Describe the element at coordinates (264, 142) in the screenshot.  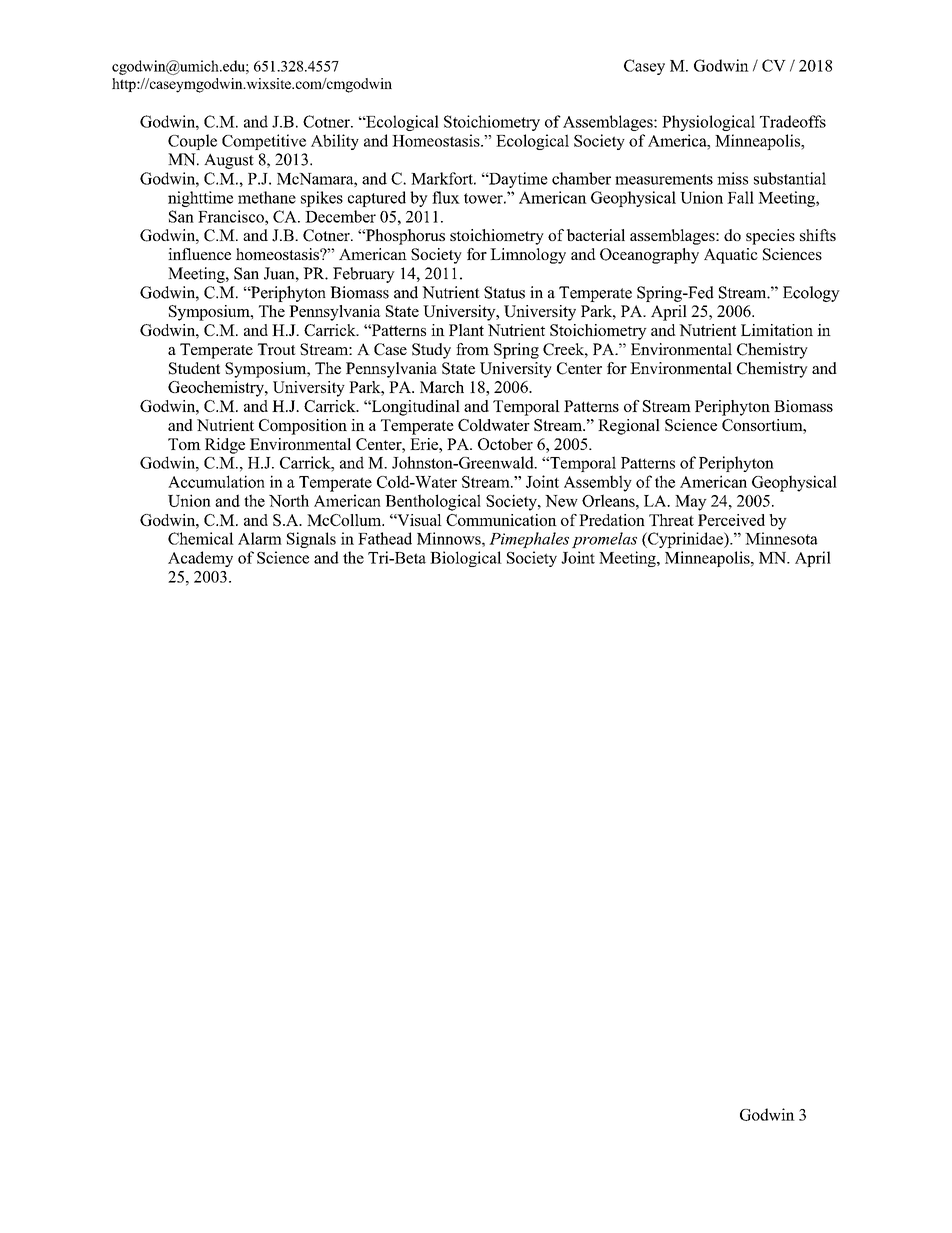
I see `Competitive` at that location.
